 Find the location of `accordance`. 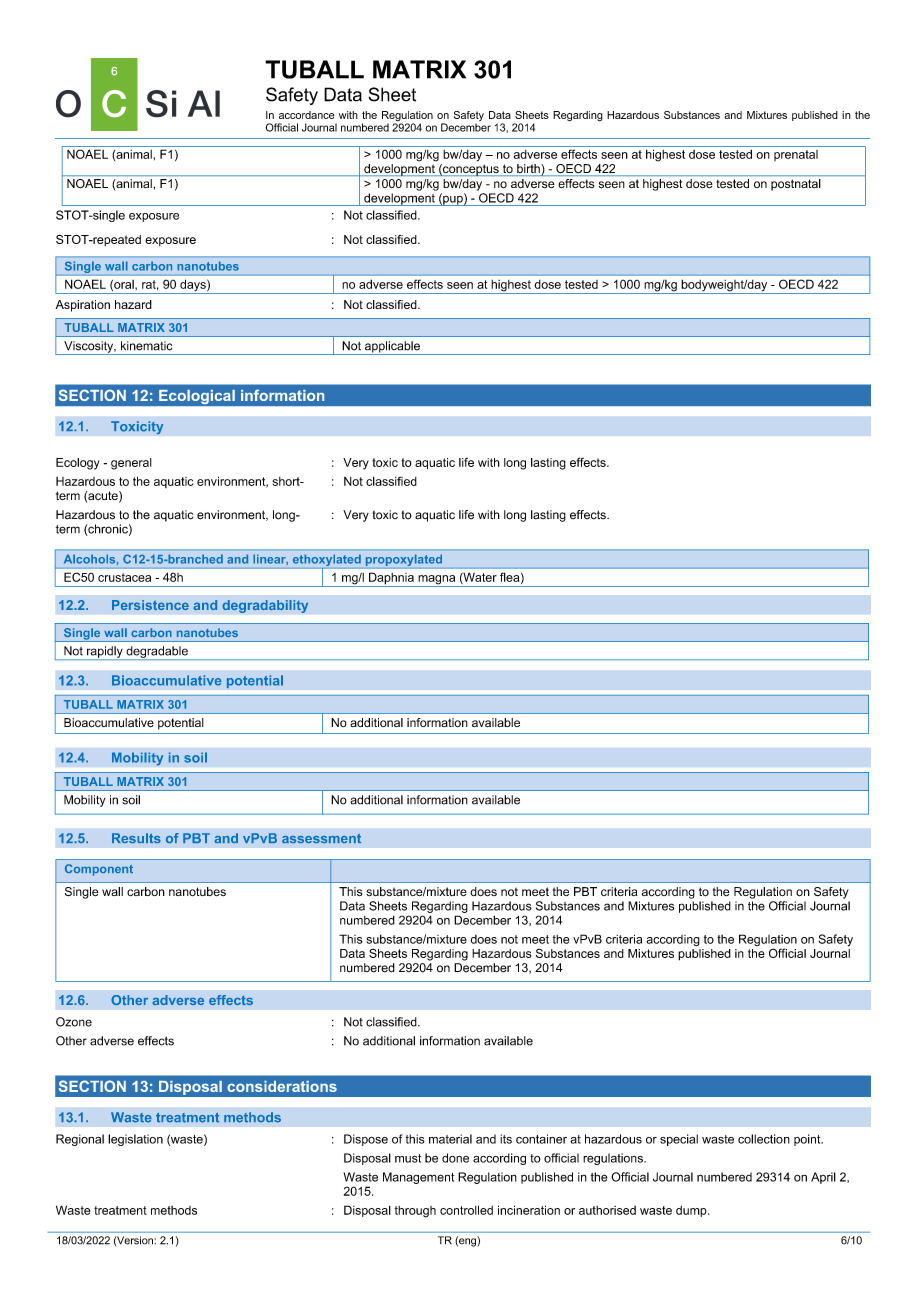

accordance is located at coordinates (307, 115).
